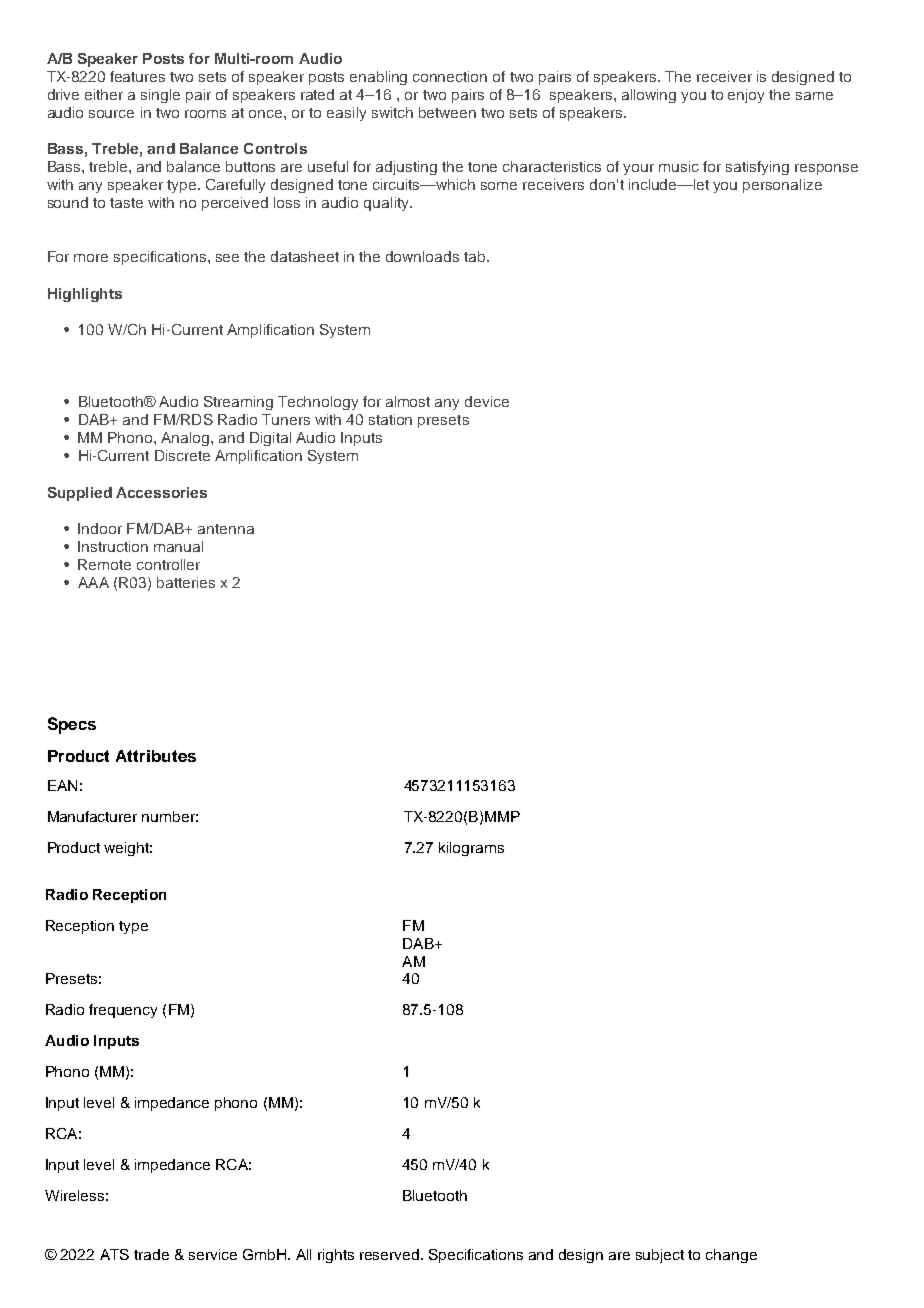 The width and height of the screenshot is (924, 1308). What do you see at coordinates (151, 1254) in the screenshot?
I see `trade` at bounding box center [151, 1254].
